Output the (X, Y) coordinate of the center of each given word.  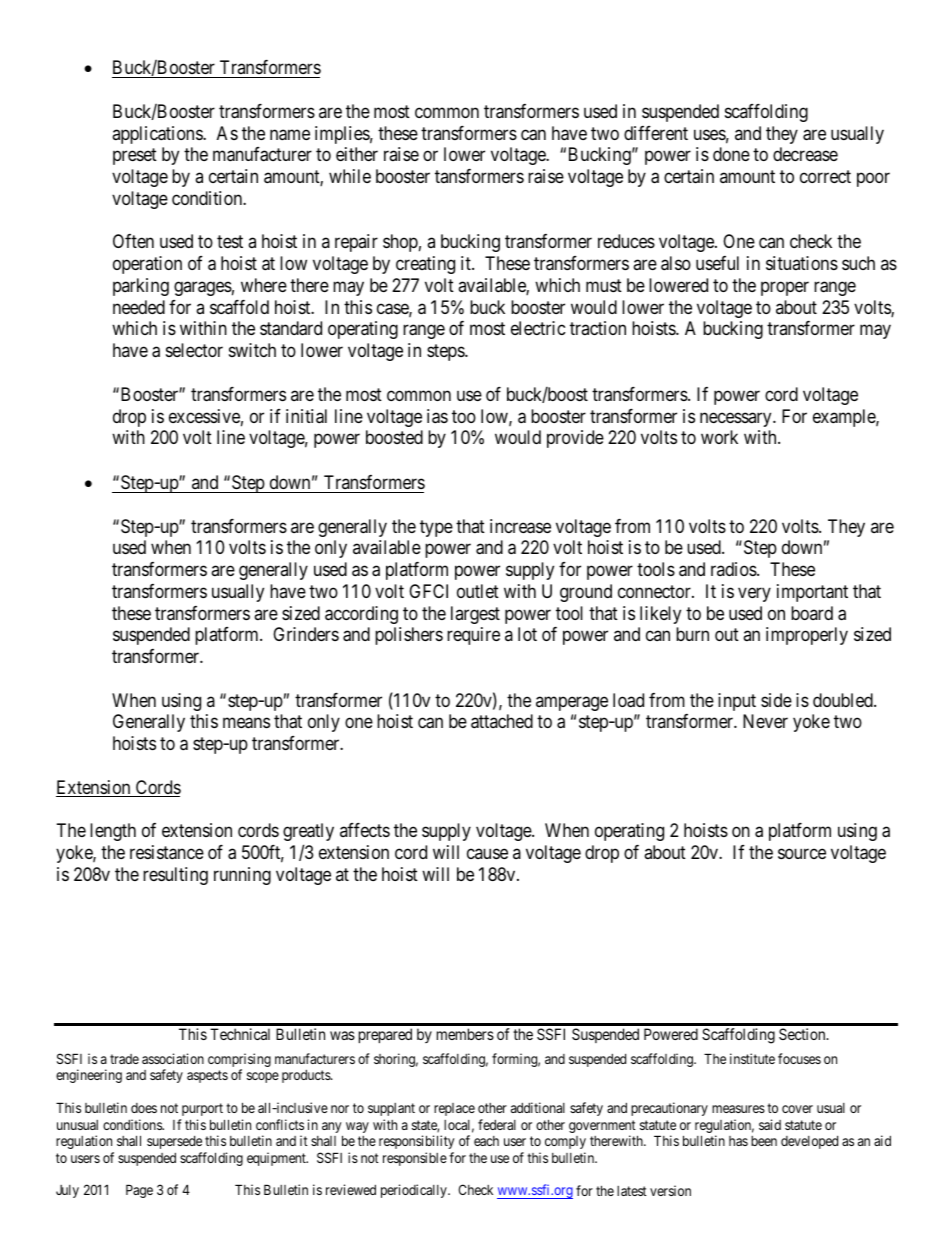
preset (135, 157)
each (486, 1141)
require (473, 636)
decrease (805, 154)
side (776, 700)
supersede (174, 1142)
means (246, 723)
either (357, 154)
